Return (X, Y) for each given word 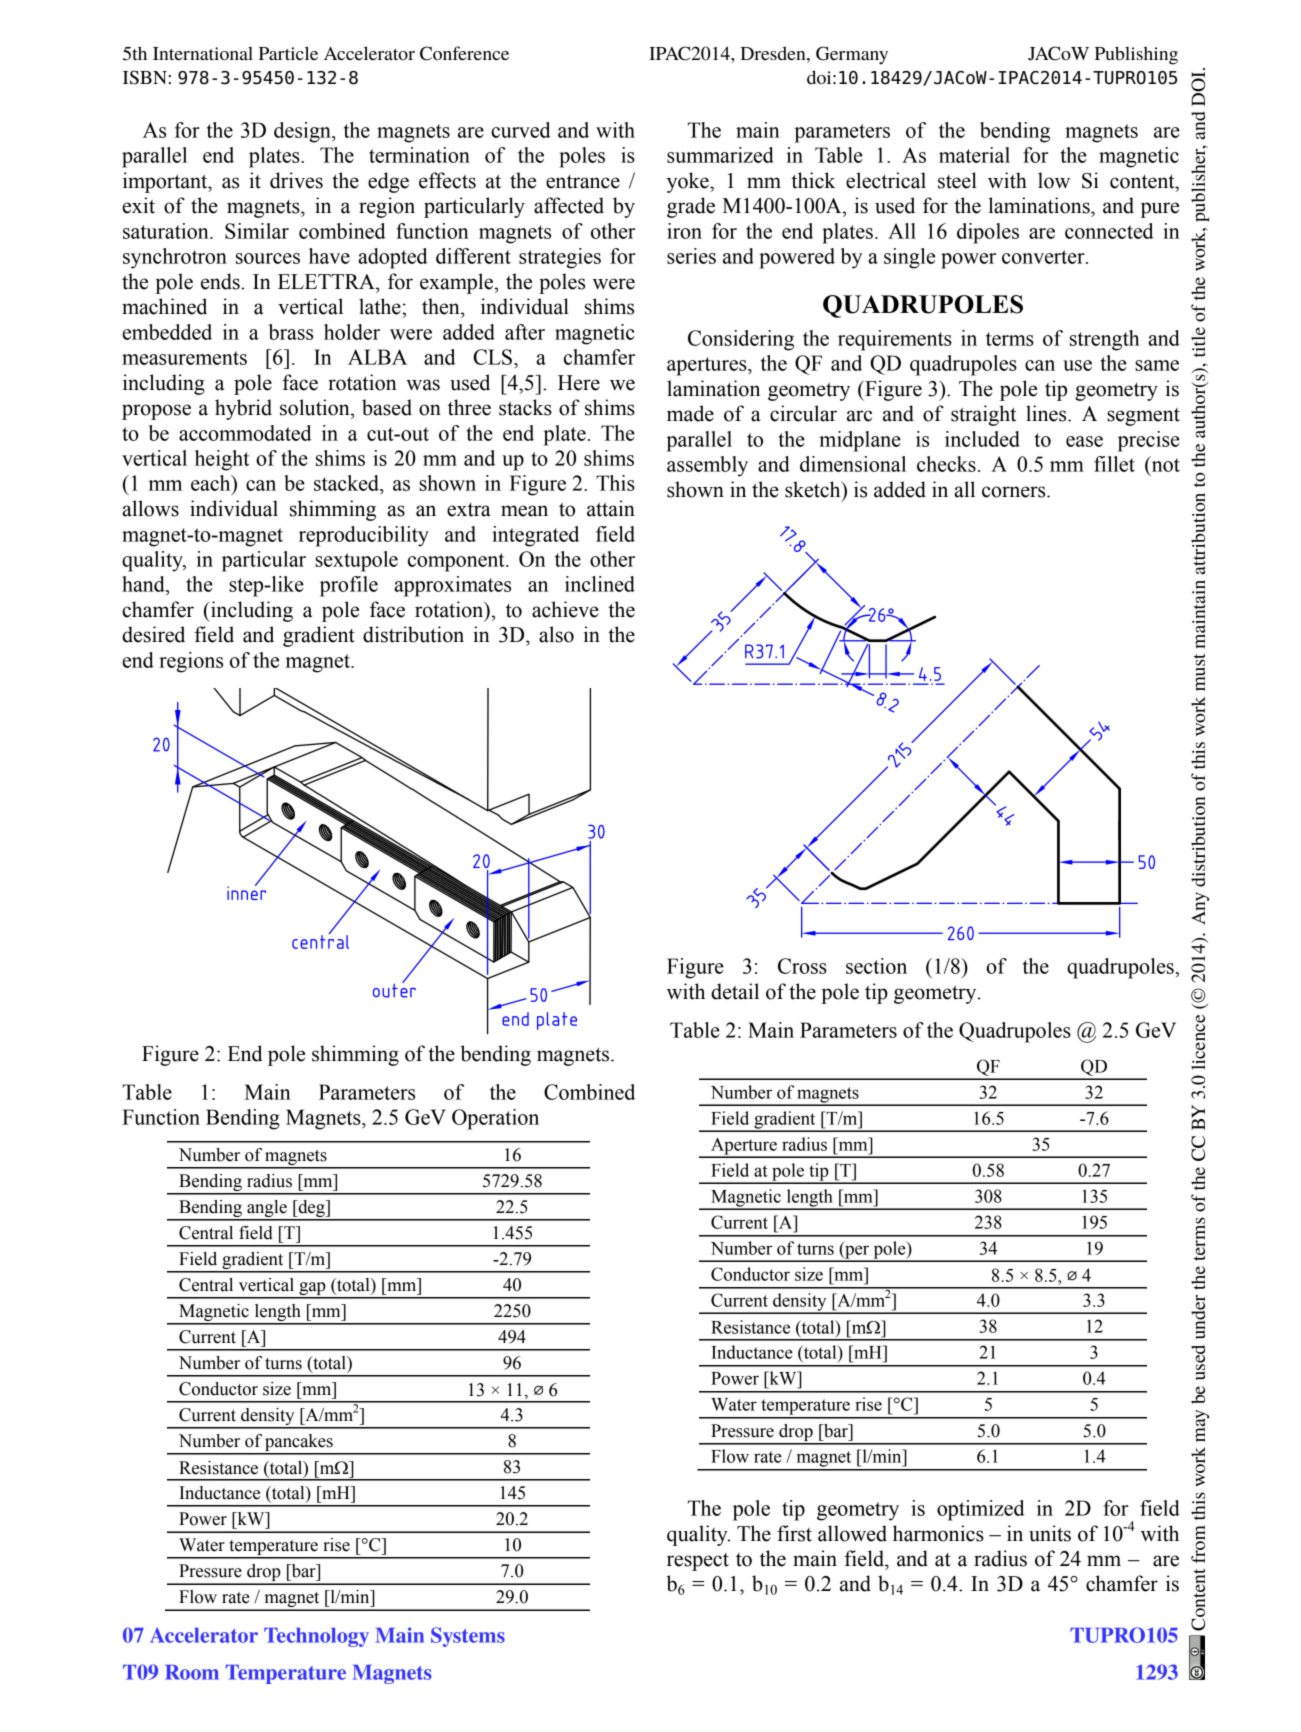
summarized (720, 155)
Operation (495, 1119)
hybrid (243, 409)
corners (1015, 492)
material (974, 155)
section (876, 966)
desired (153, 634)
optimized (981, 1510)
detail (735, 991)
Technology (316, 1637)
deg (311, 1210)
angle (267, 1210)
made (690, 413)
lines (1047, 413)
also (556, 634)
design (303, 132)
